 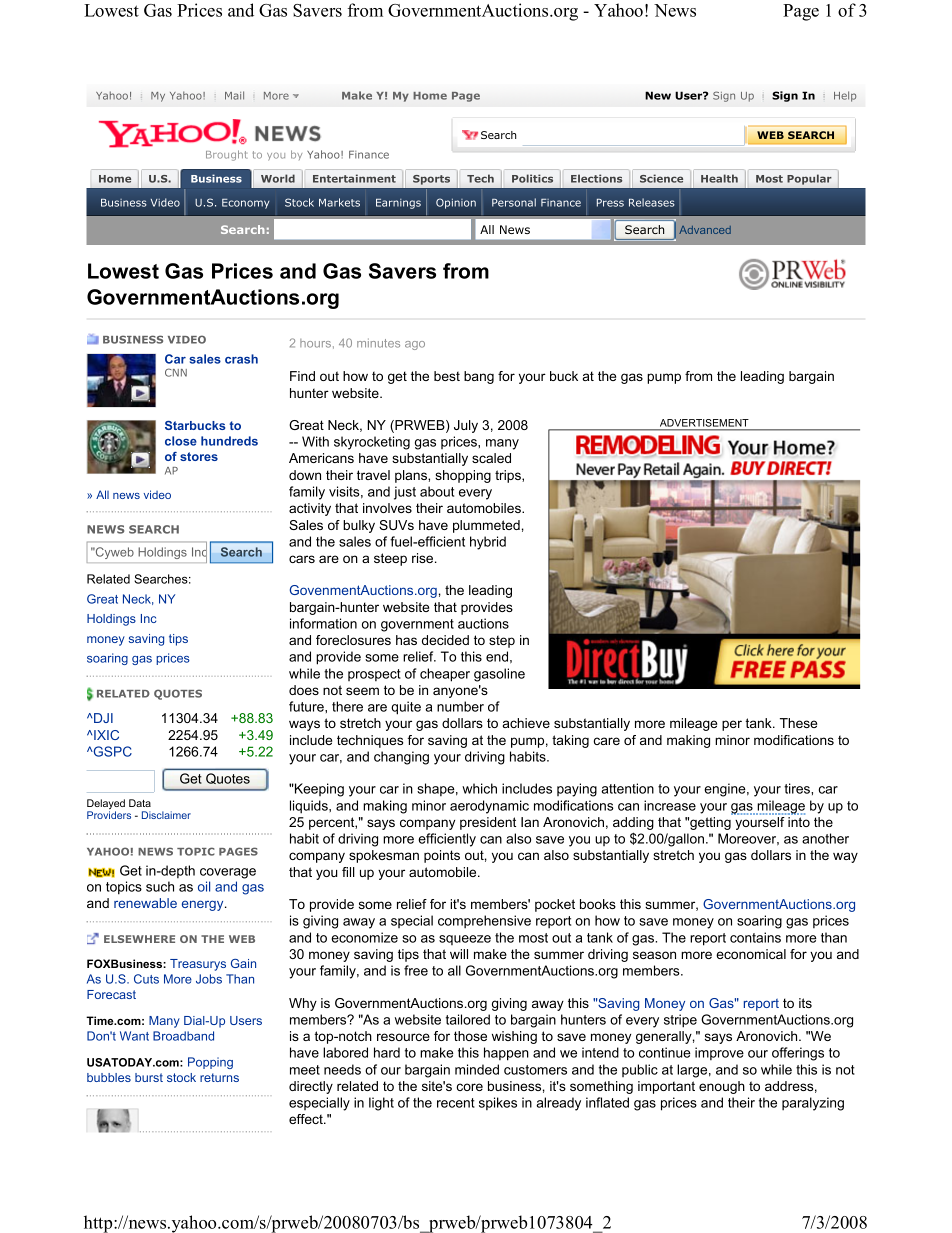 What do you see at coordinates (228, 873) in the page?
I see `coverage` at bounding box center [228, 873].
